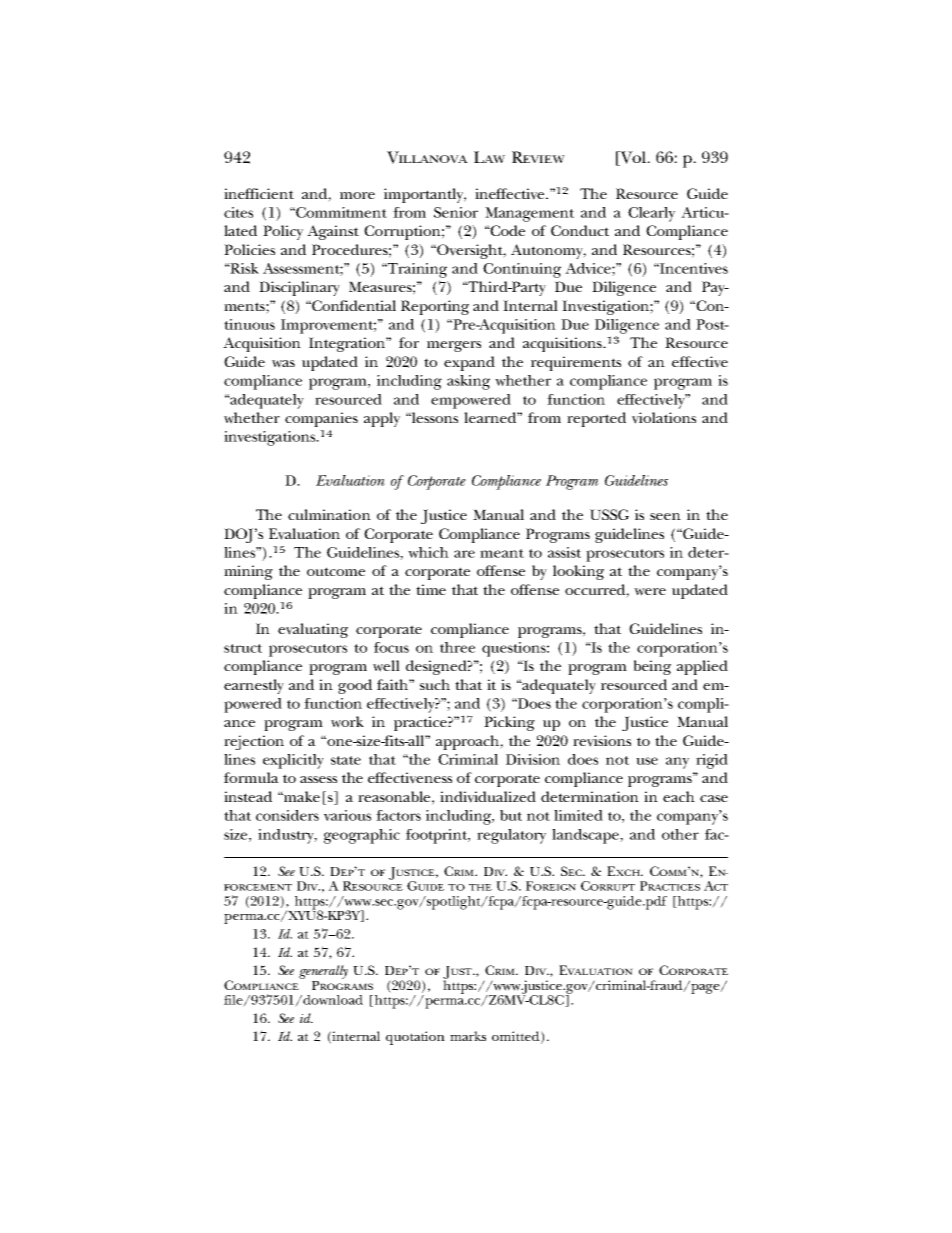 This image has width=952, height=1233. What do you see at coordinates (456, 212) in the image?
I see `Senior` at bounding box center [456, 212].
